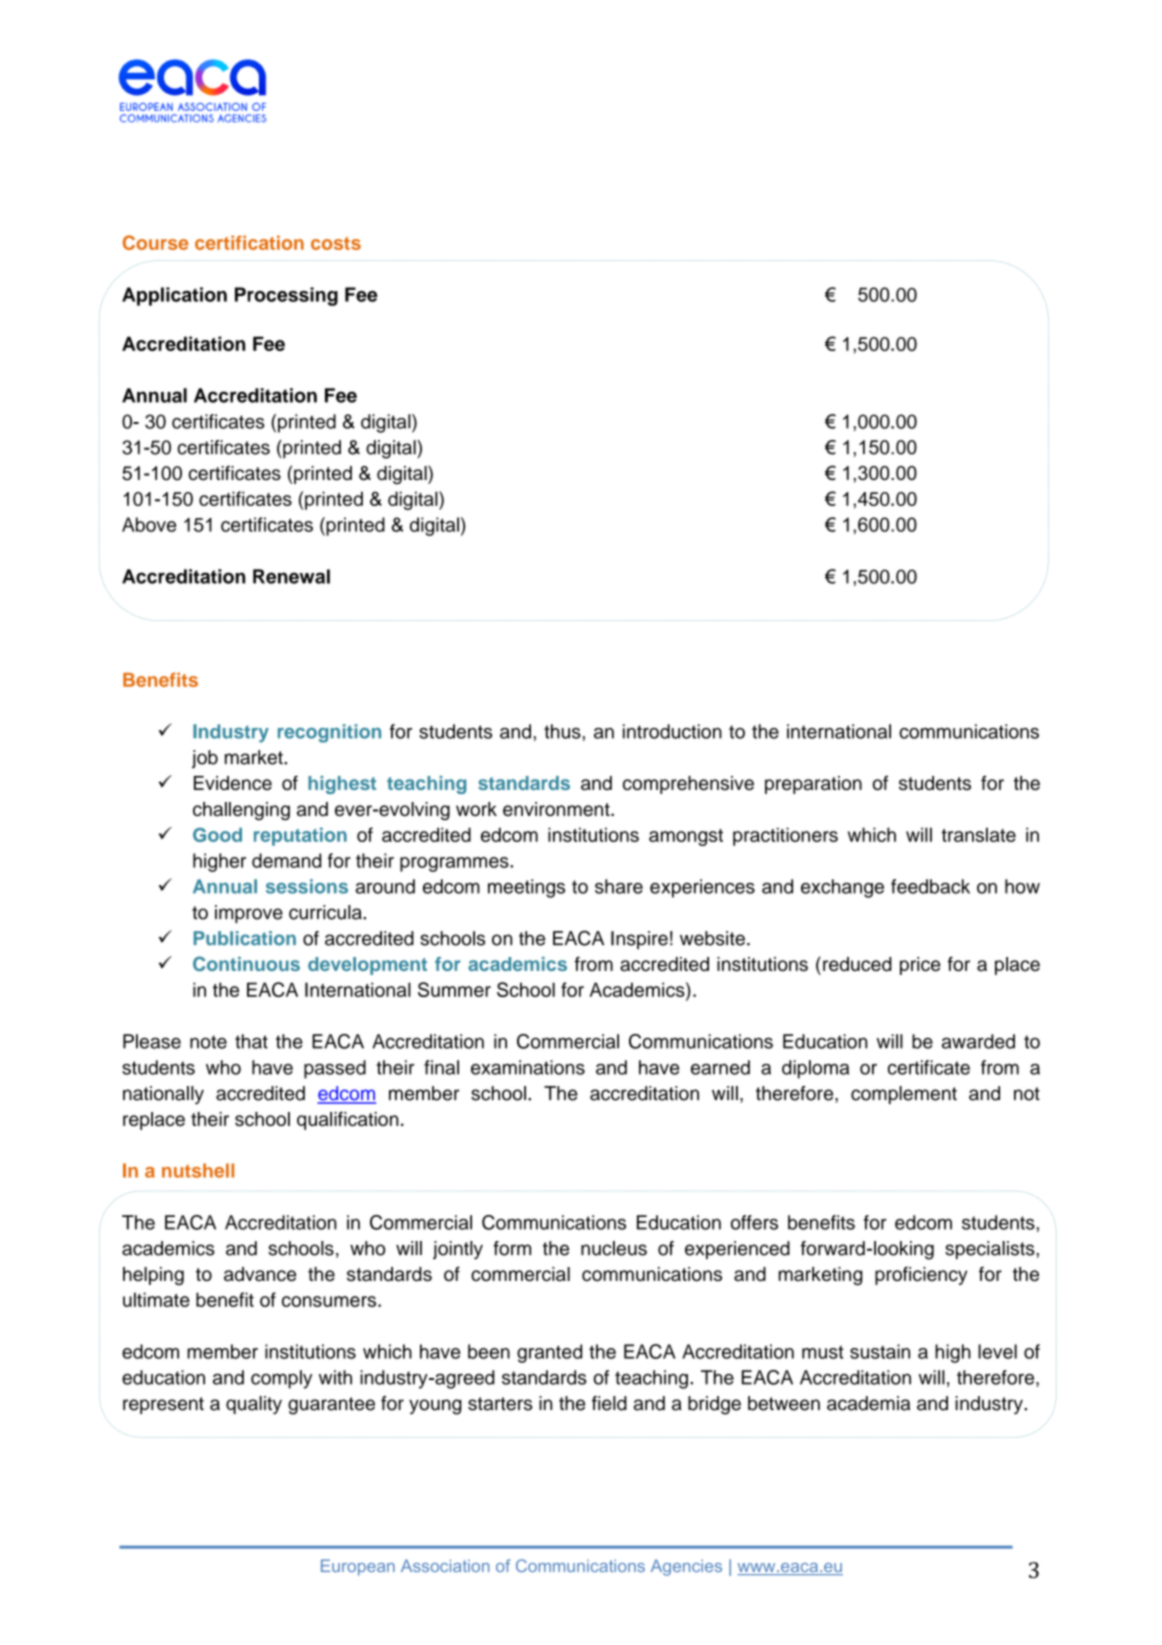 The height and width of the page is (1645, 1162). Describe the element at coordinates (978, 1041) in the page. I see `awarded` at that location.
